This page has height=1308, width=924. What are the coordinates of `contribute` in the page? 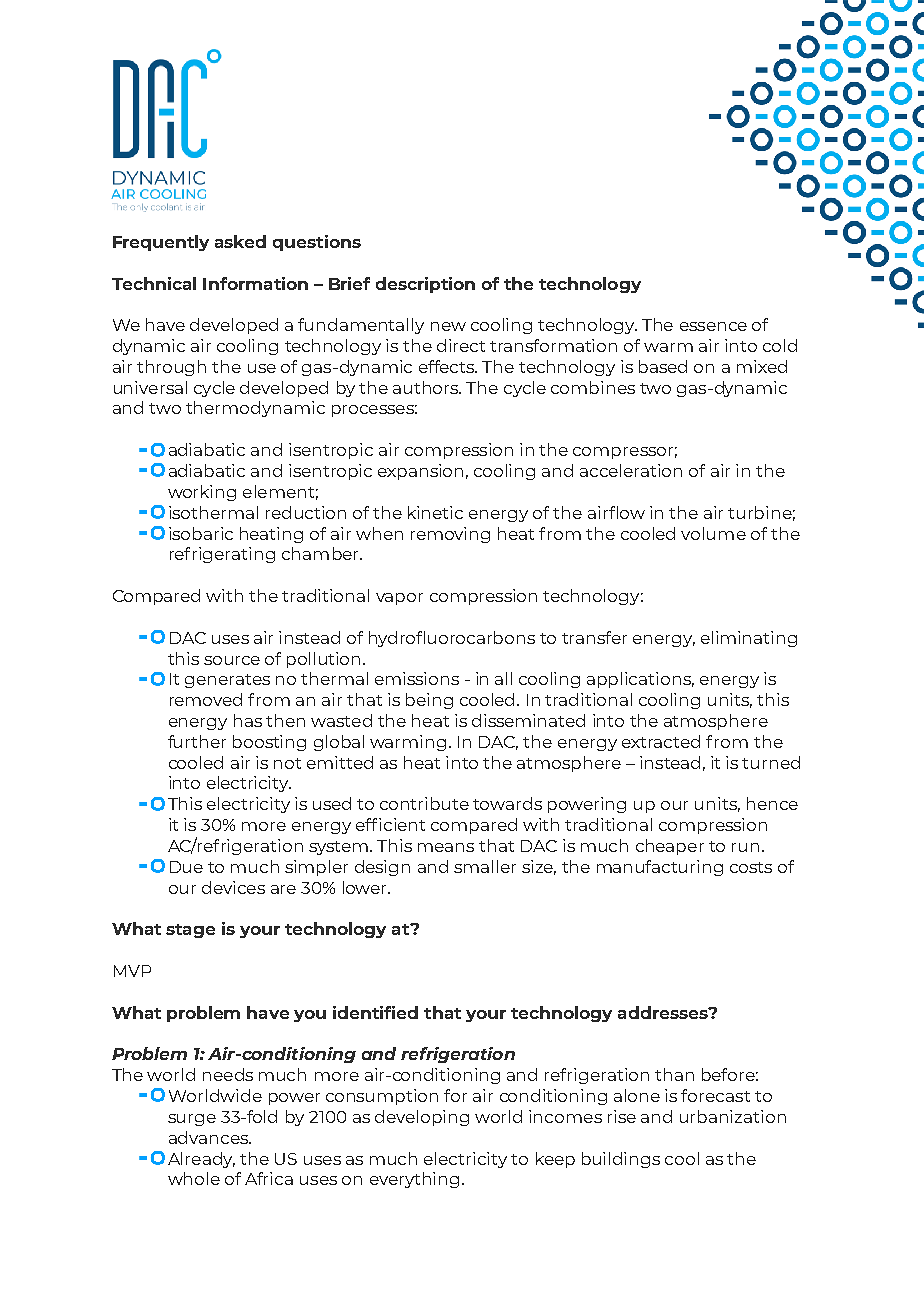 It's located at (424, 803).
